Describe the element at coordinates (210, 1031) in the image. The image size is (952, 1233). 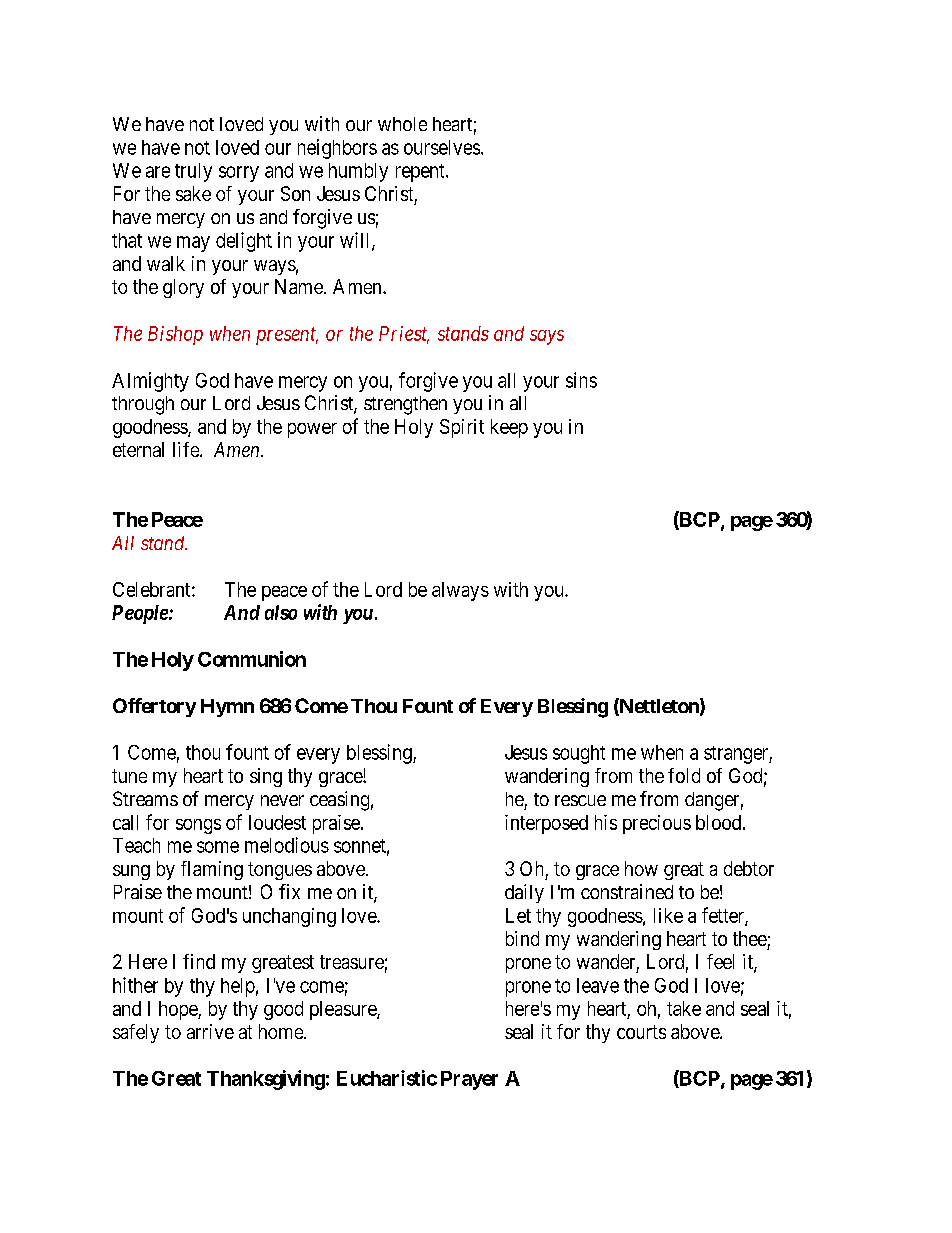
I see `arrive` at that location.
